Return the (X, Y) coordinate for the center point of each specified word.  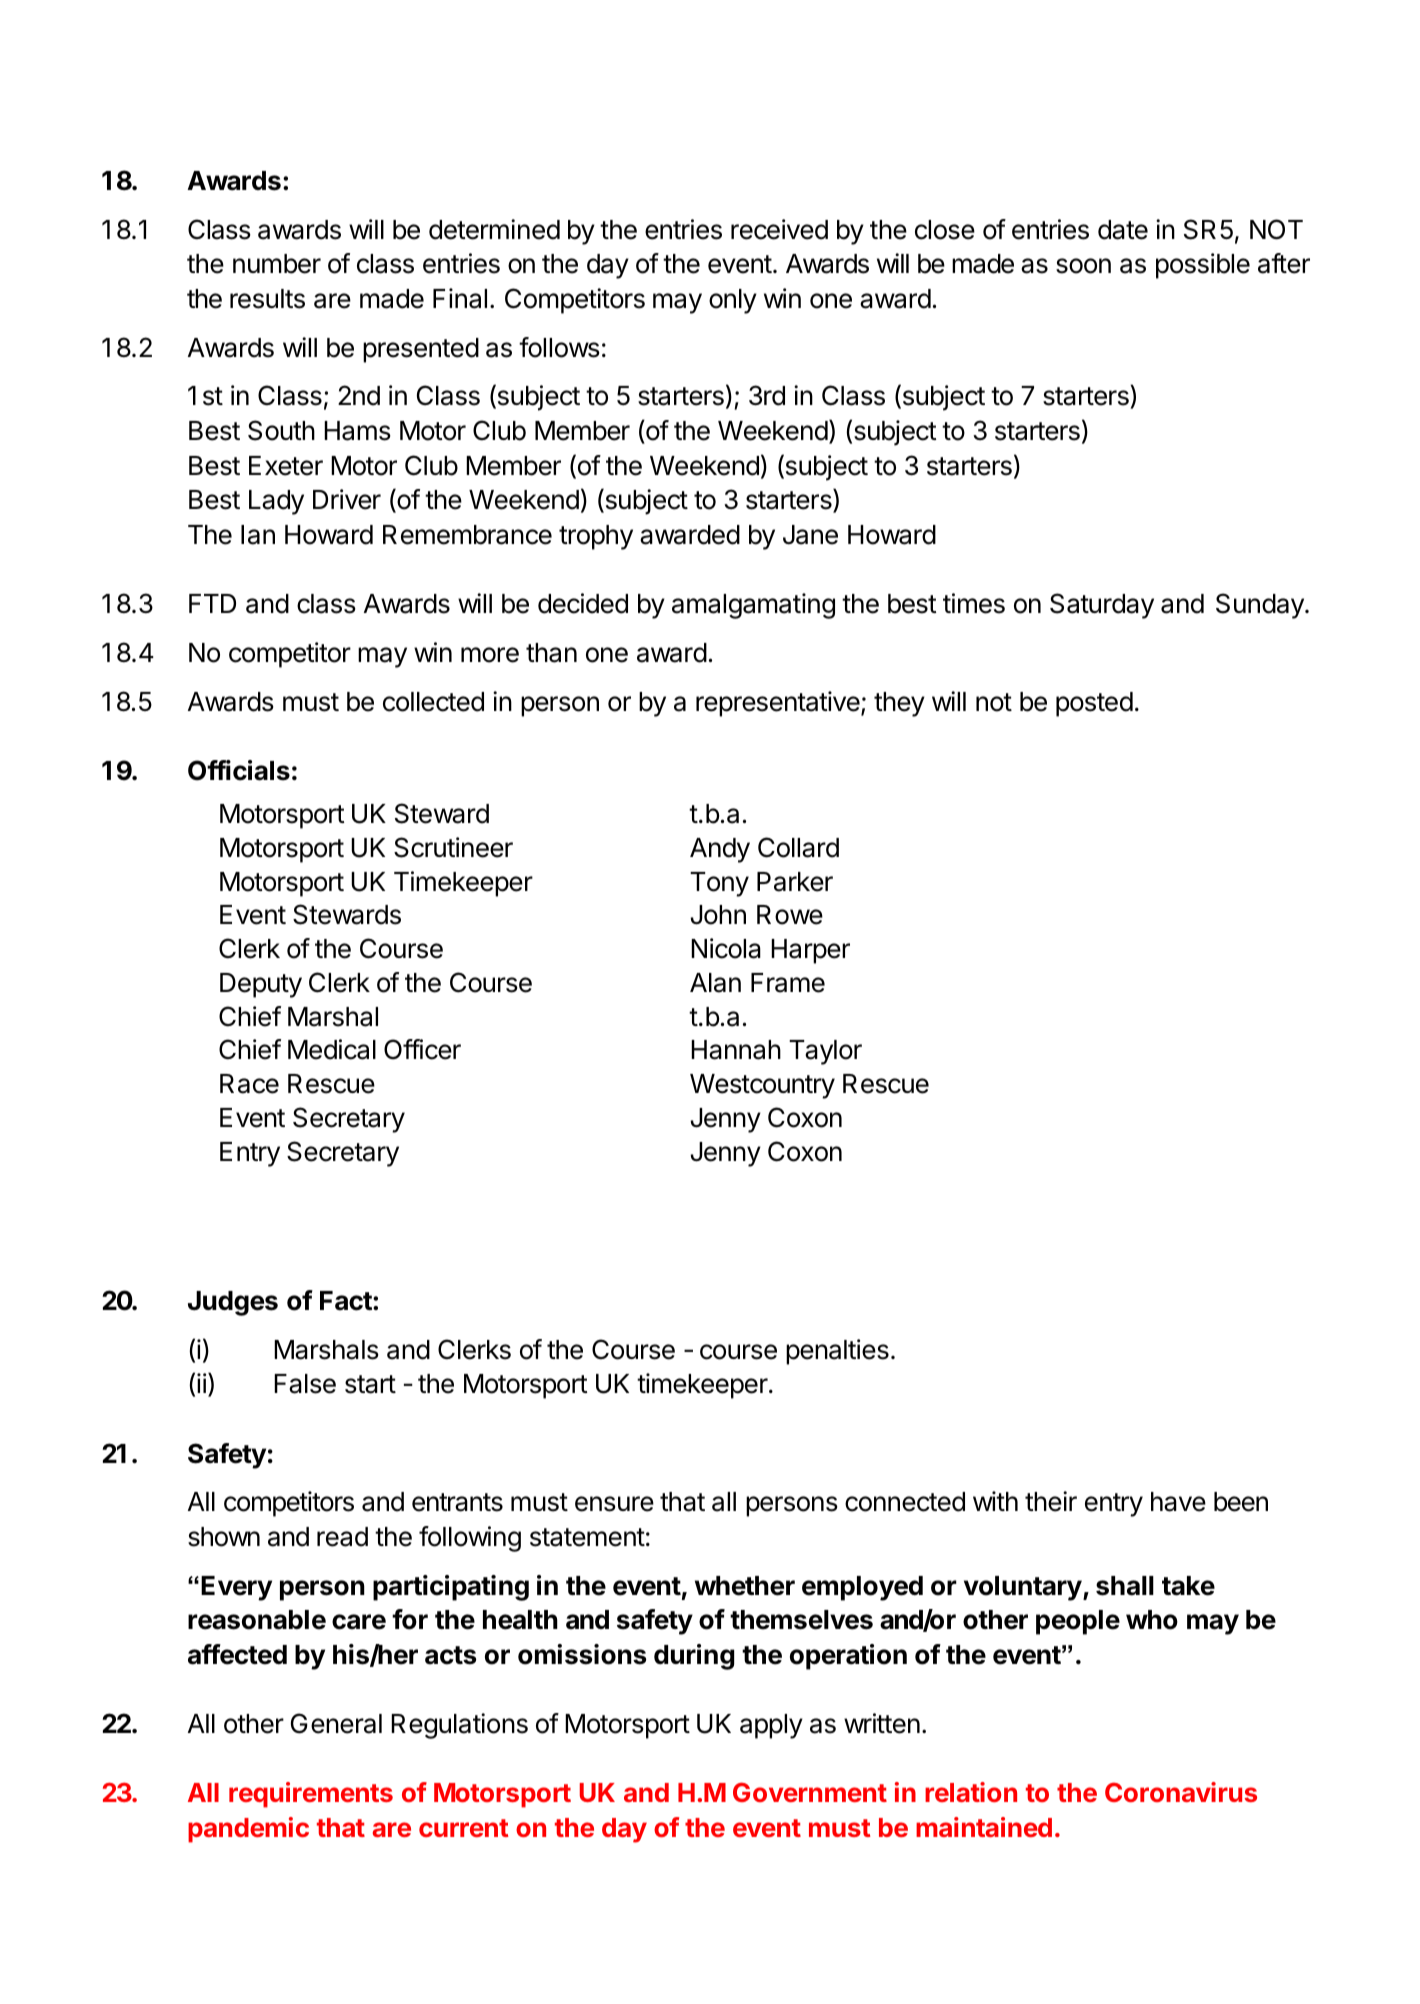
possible (1203, 266)
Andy (720, 850)
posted (1094, 704)
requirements (311, 1795)
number (277, 264)
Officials (239, 770)
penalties (837, 1352)
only (733, 301)
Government (810, 1792)
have (1178, 1502)
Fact (347, 1301)
